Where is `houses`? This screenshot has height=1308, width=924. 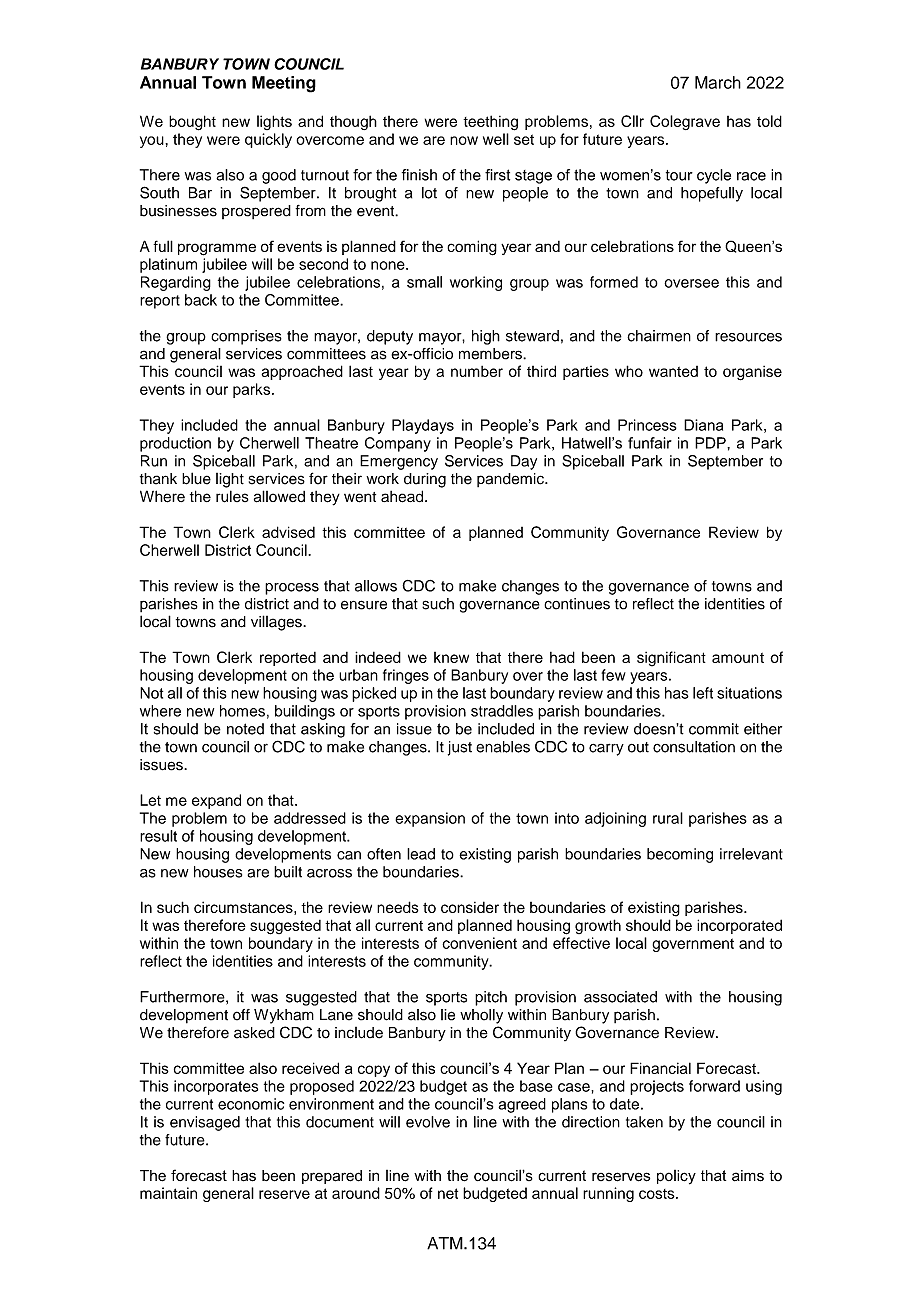
houses is located at coordinates (218, 872).
